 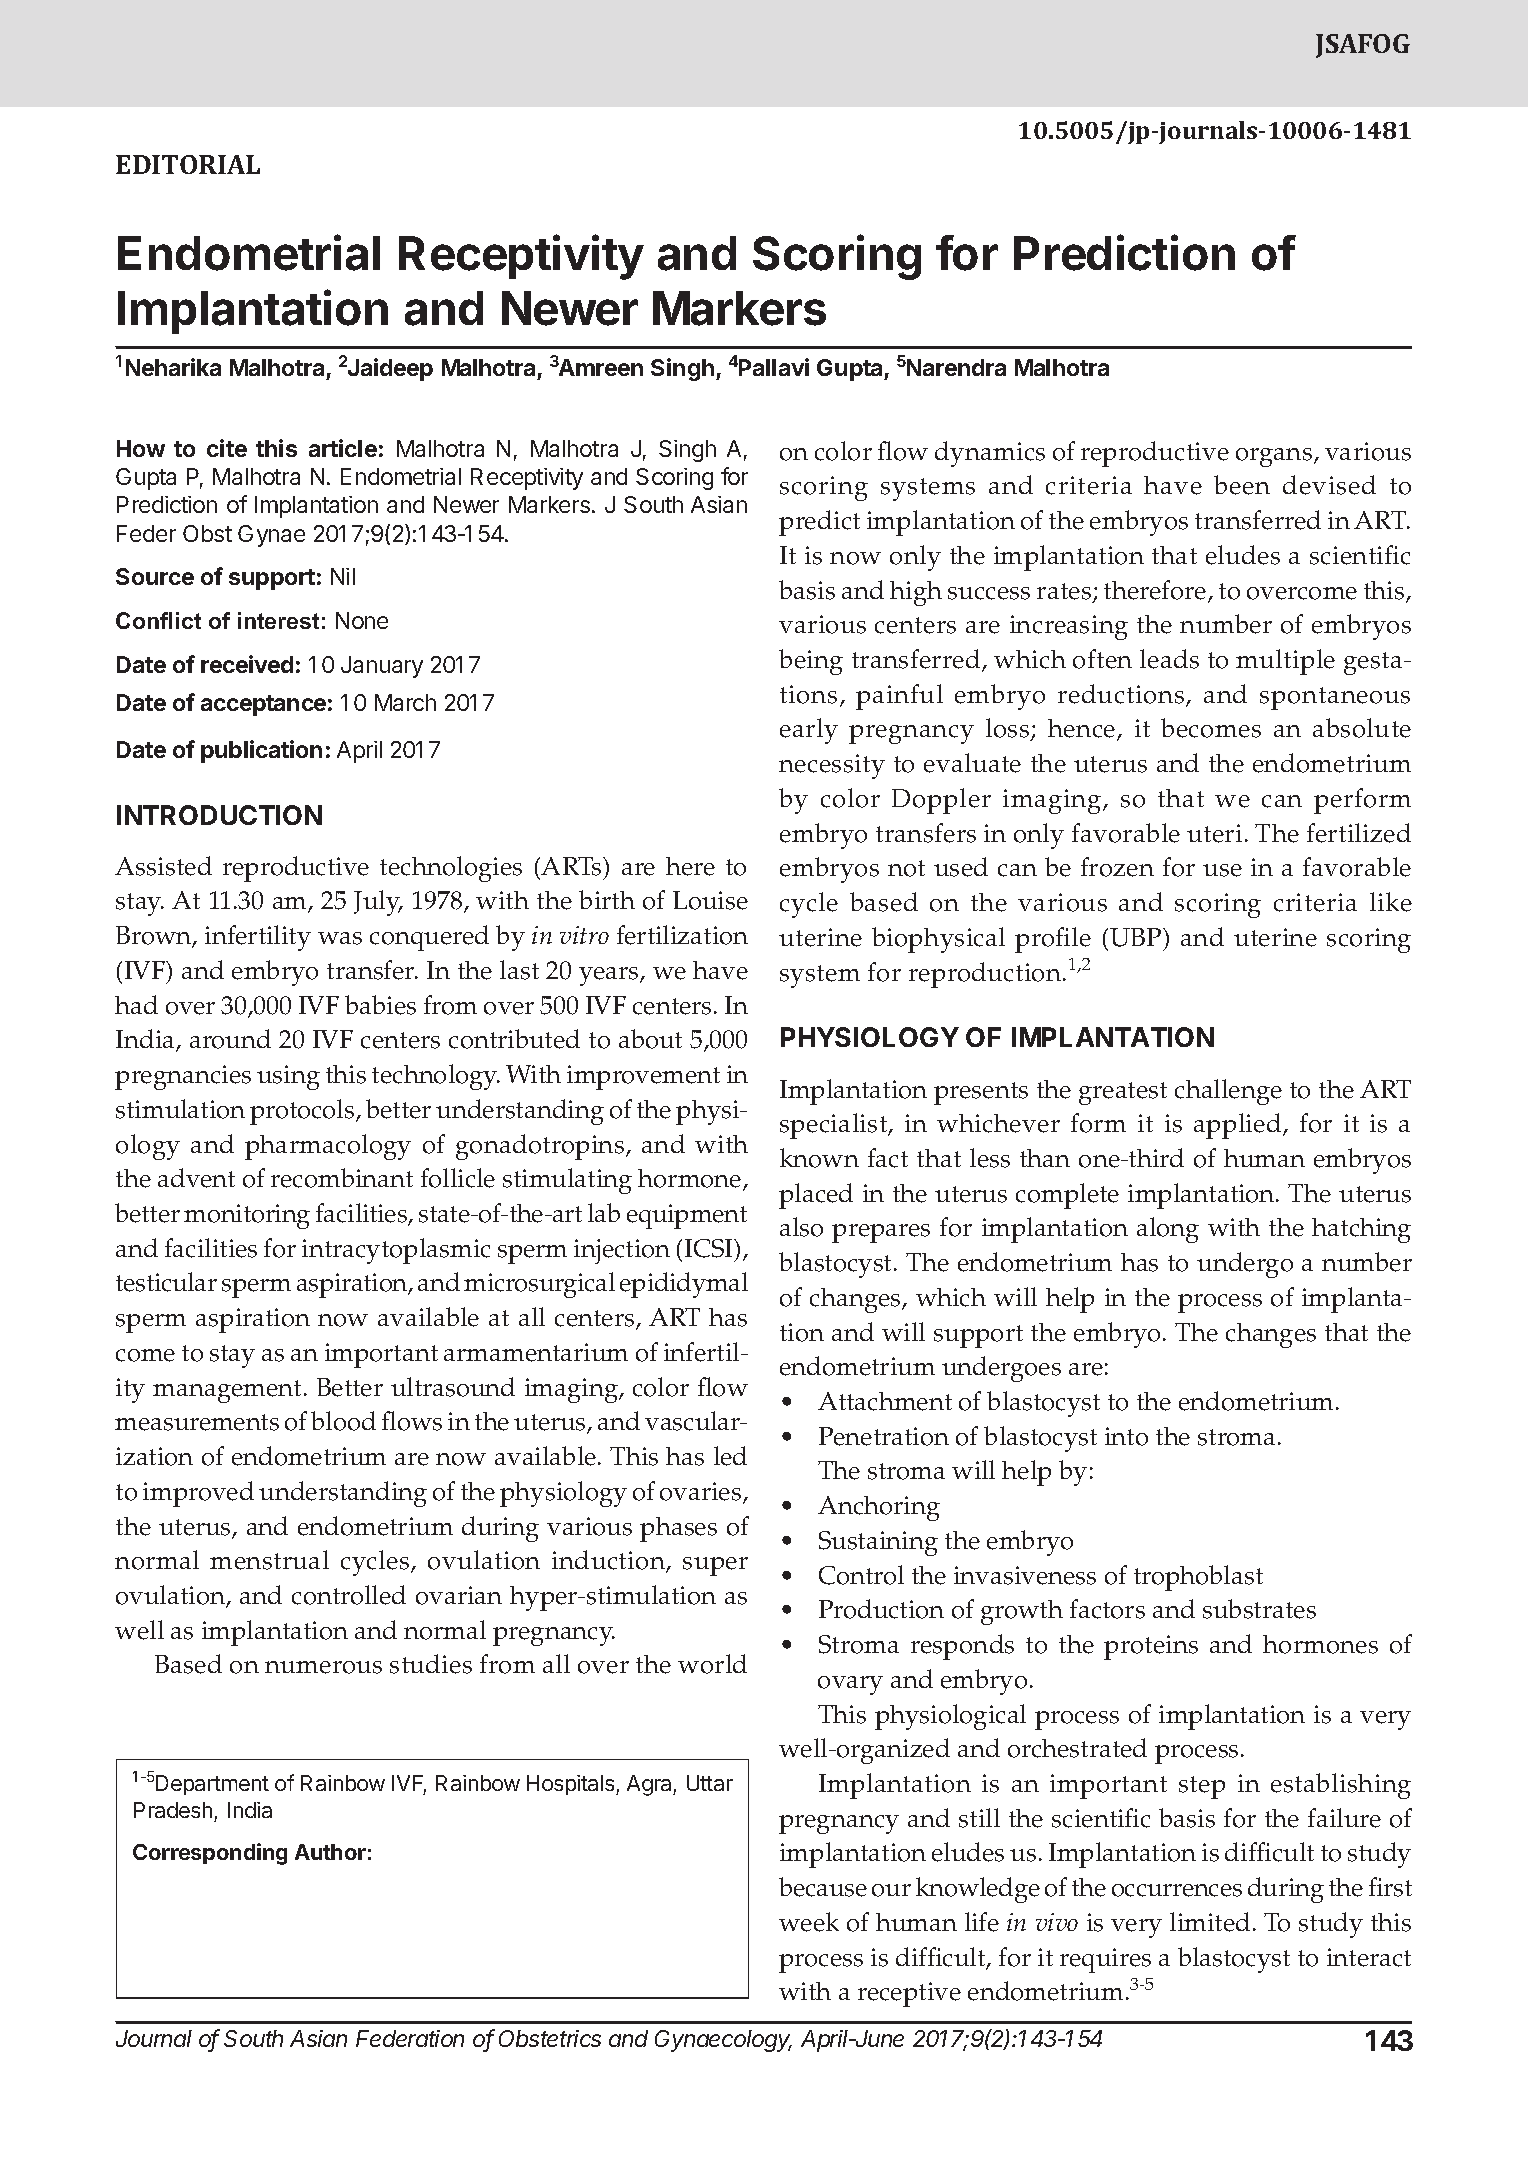 I want to click on week, so click(x=809, y=1922).
